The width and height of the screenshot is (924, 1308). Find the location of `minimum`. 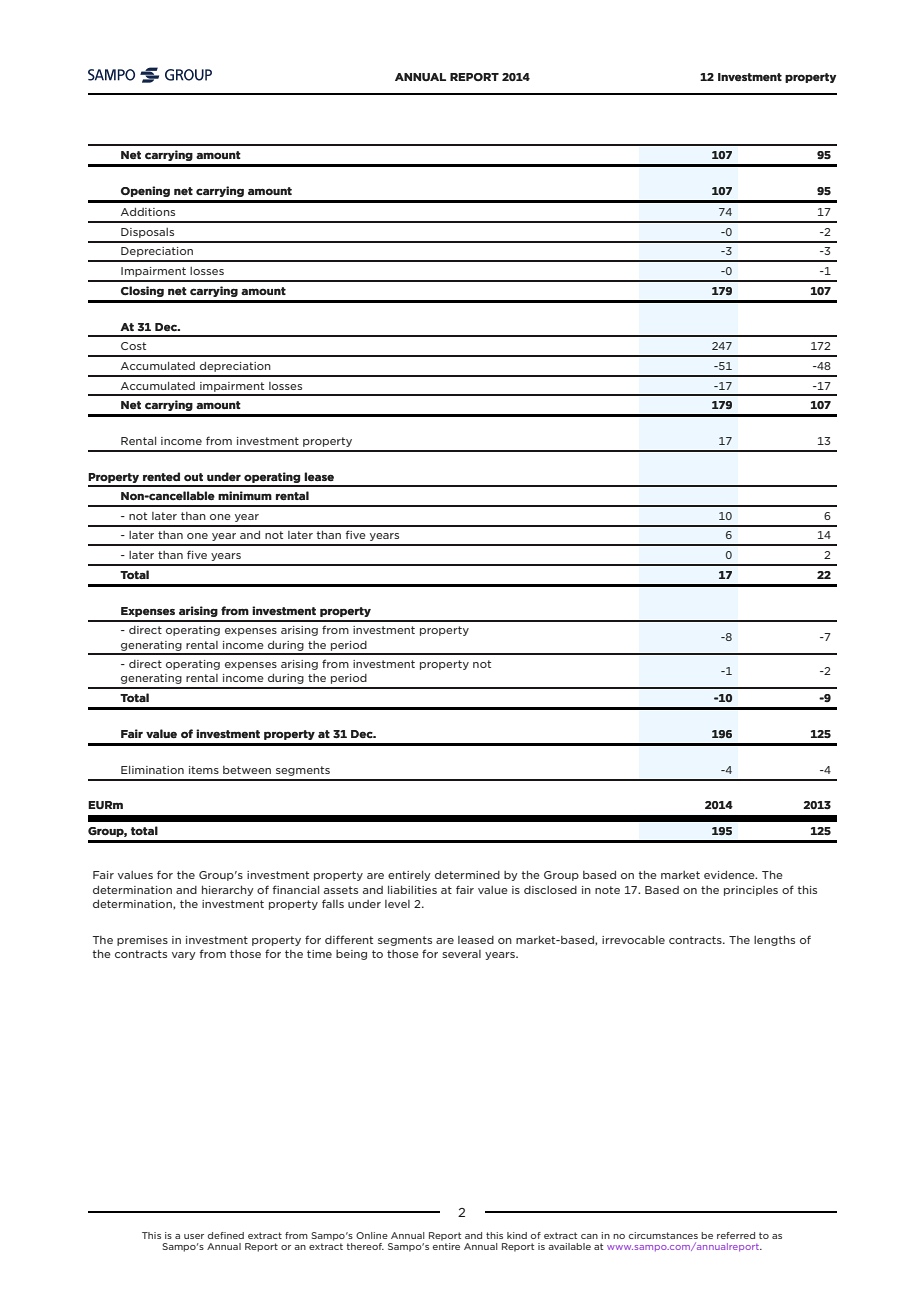

minimum is located at coordinates (245, 495).
